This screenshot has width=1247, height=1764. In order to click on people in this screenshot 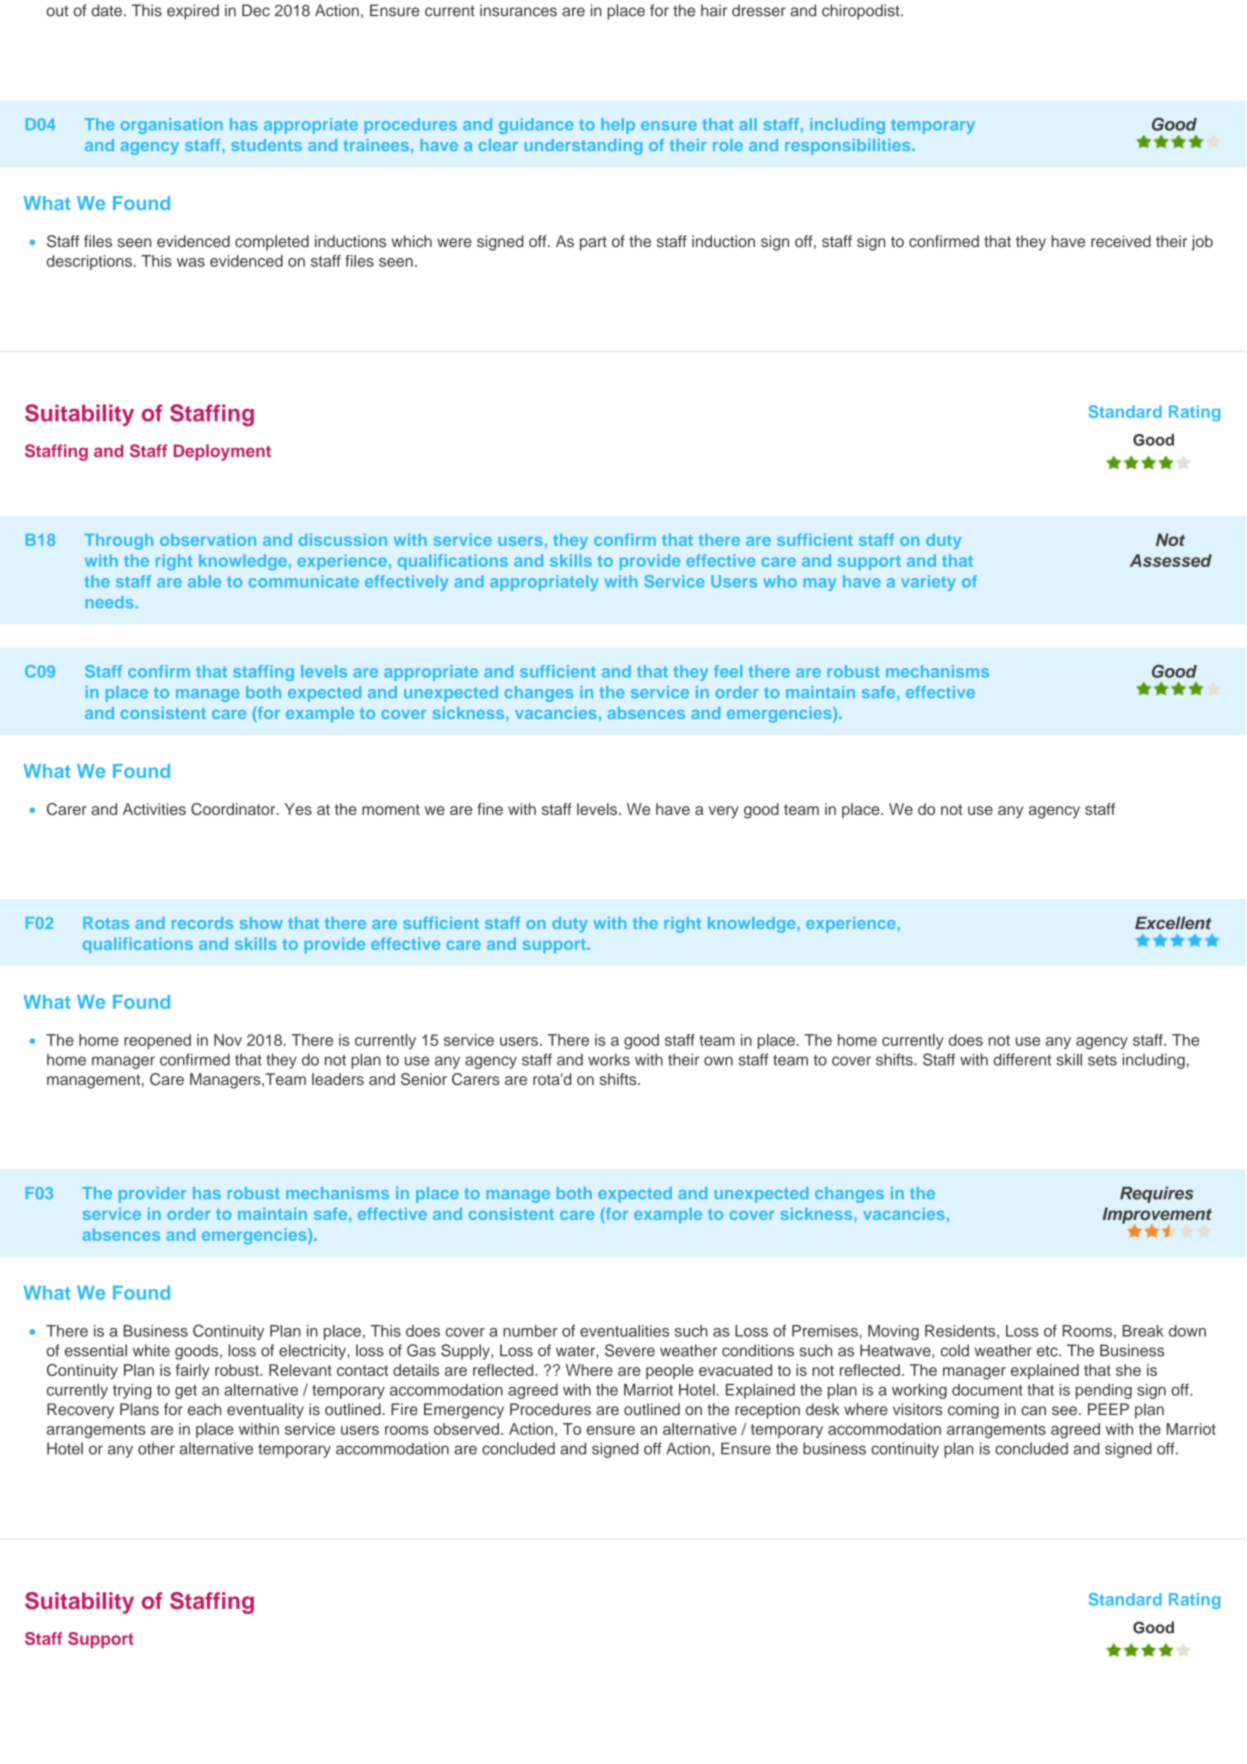, I will do `click(670, 1371)`.
